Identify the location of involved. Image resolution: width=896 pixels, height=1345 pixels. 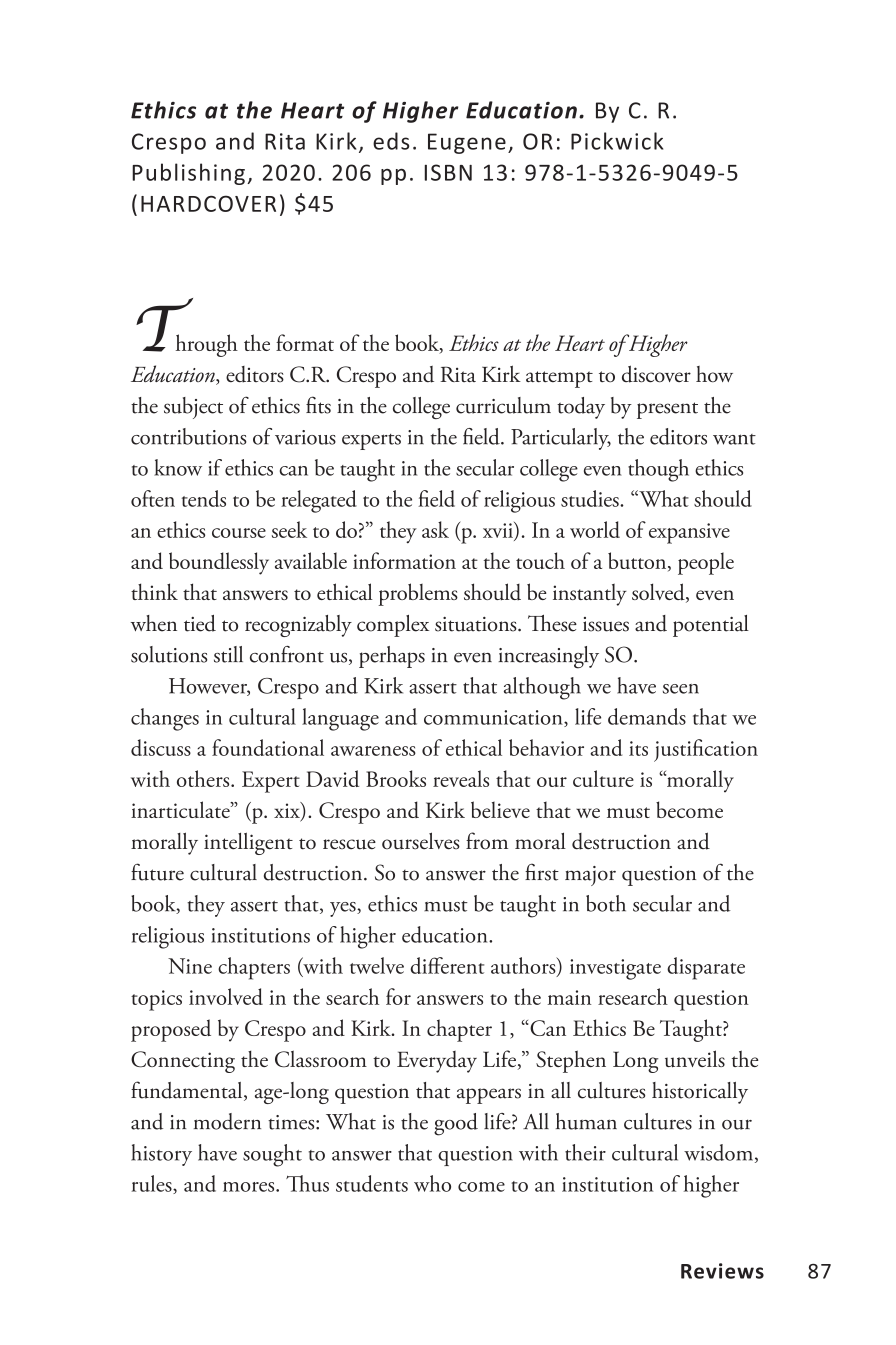
(226, 996).
